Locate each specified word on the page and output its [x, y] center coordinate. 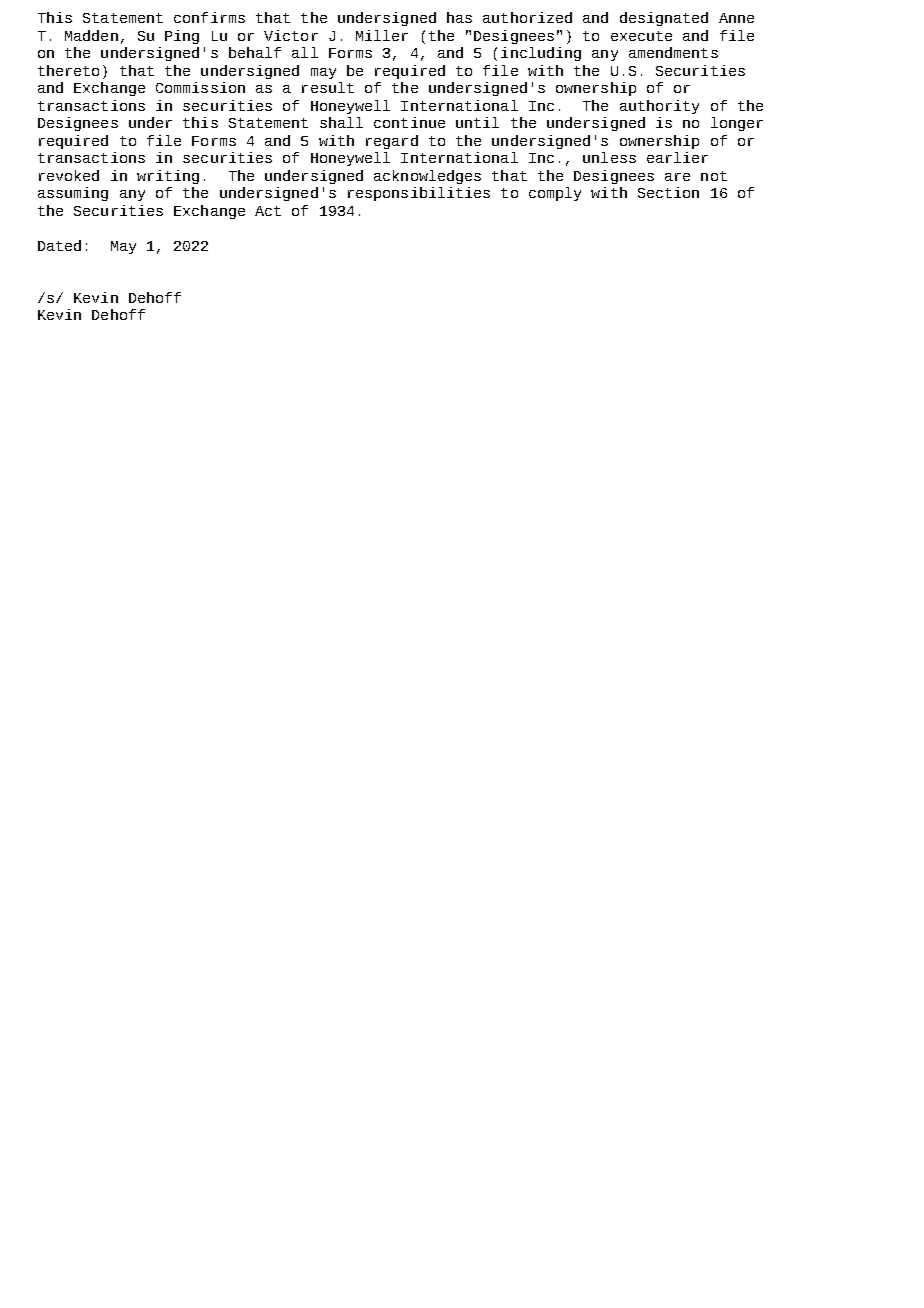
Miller [382, 35]
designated [664, 19]
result [328, 87]
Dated [59, 245]
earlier [677, 157]
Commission [200, 87]
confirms [209, 17]
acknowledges [427, 177]
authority [659, 107]
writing [168, 177]
